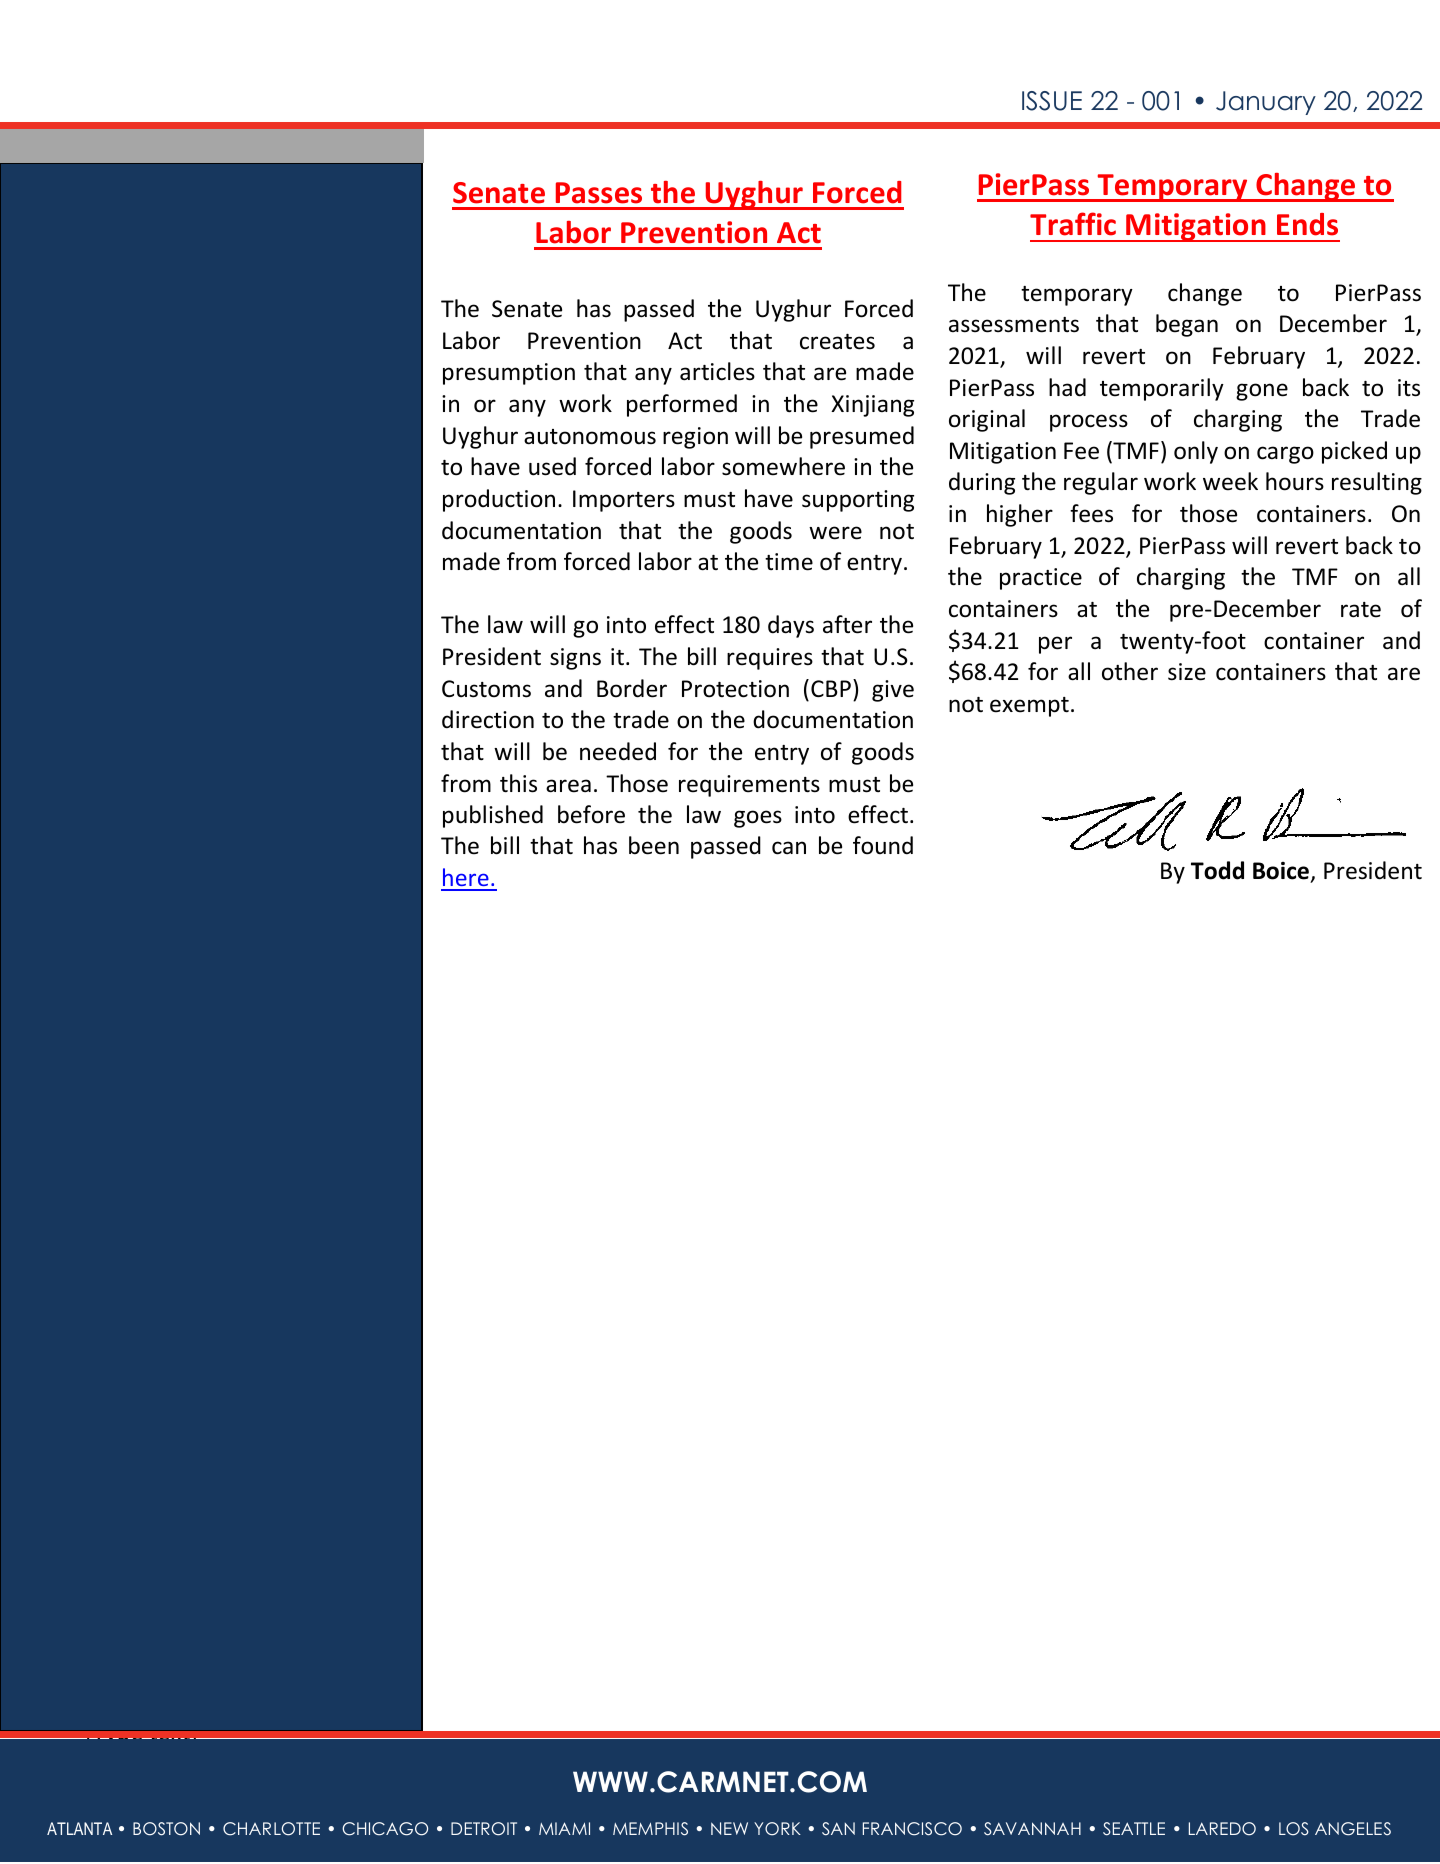 Image resolution: width=1440 pixels, height=1864 pixels. Describe the element at coordinates (1266, 103) in the document. I see `January` at that location.
